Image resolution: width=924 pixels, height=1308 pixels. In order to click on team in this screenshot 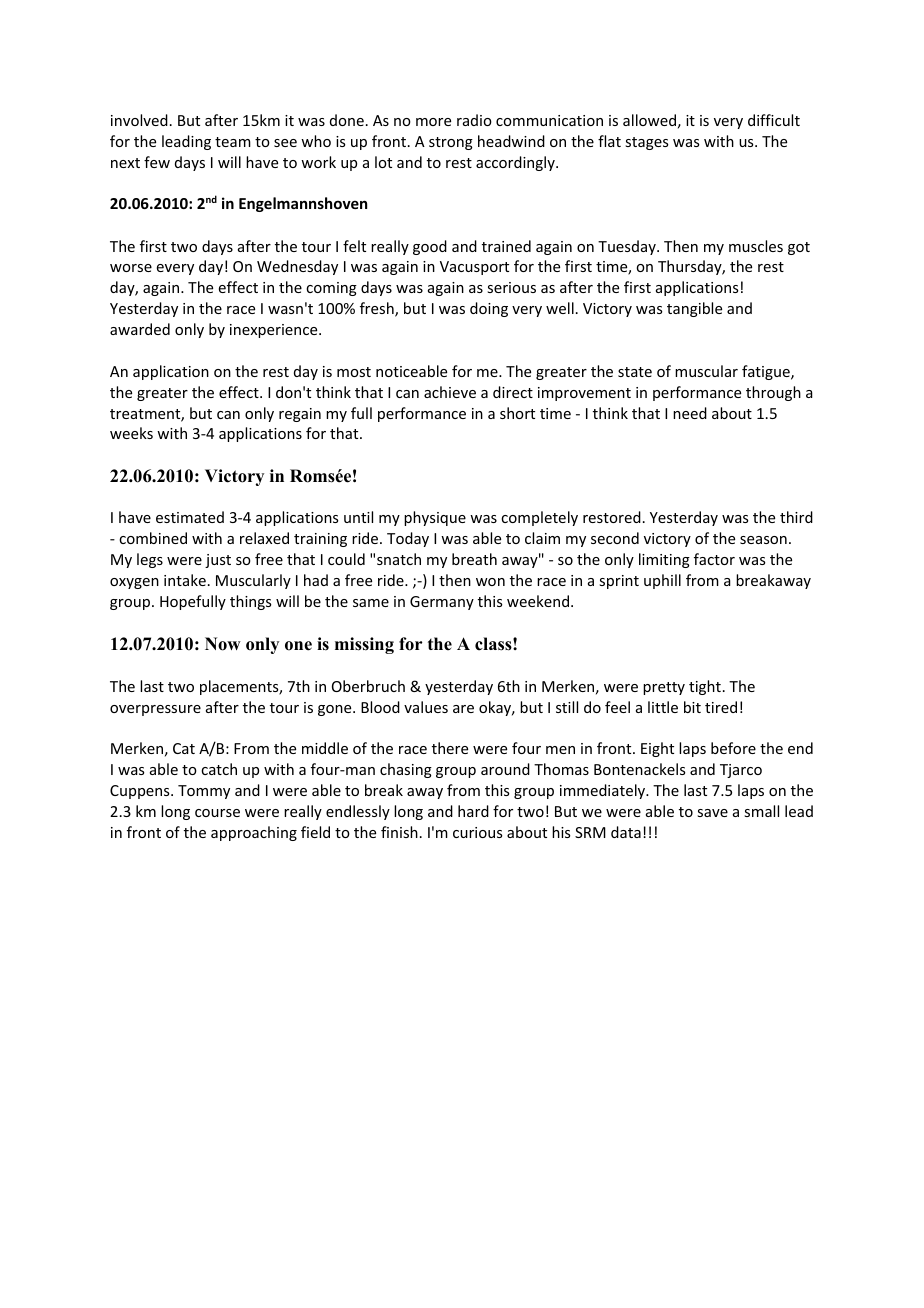, I will do `click(233, 142)`.
